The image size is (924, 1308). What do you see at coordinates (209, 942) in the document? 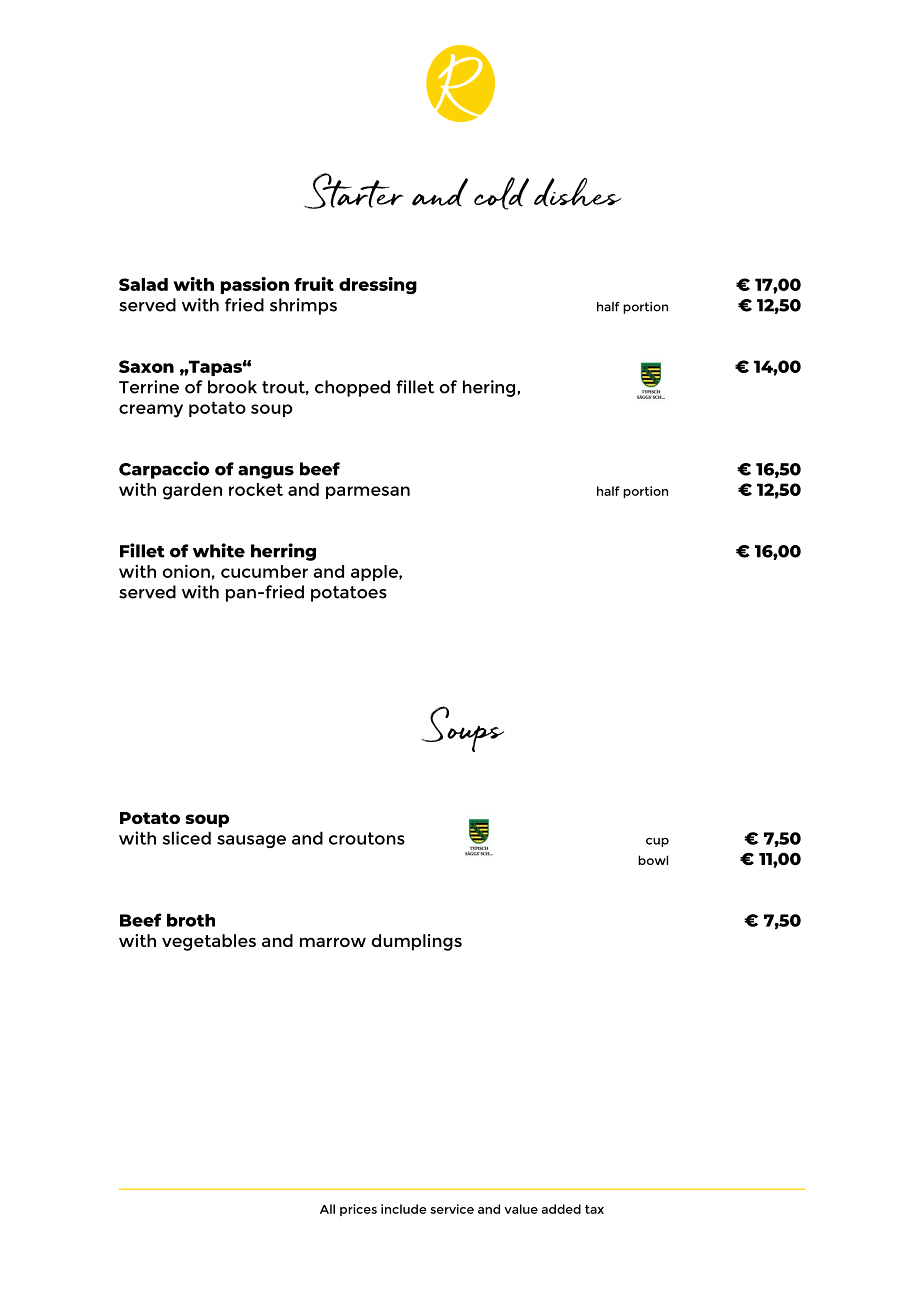
I see `vegetables` at bounding box center [209, 942].
